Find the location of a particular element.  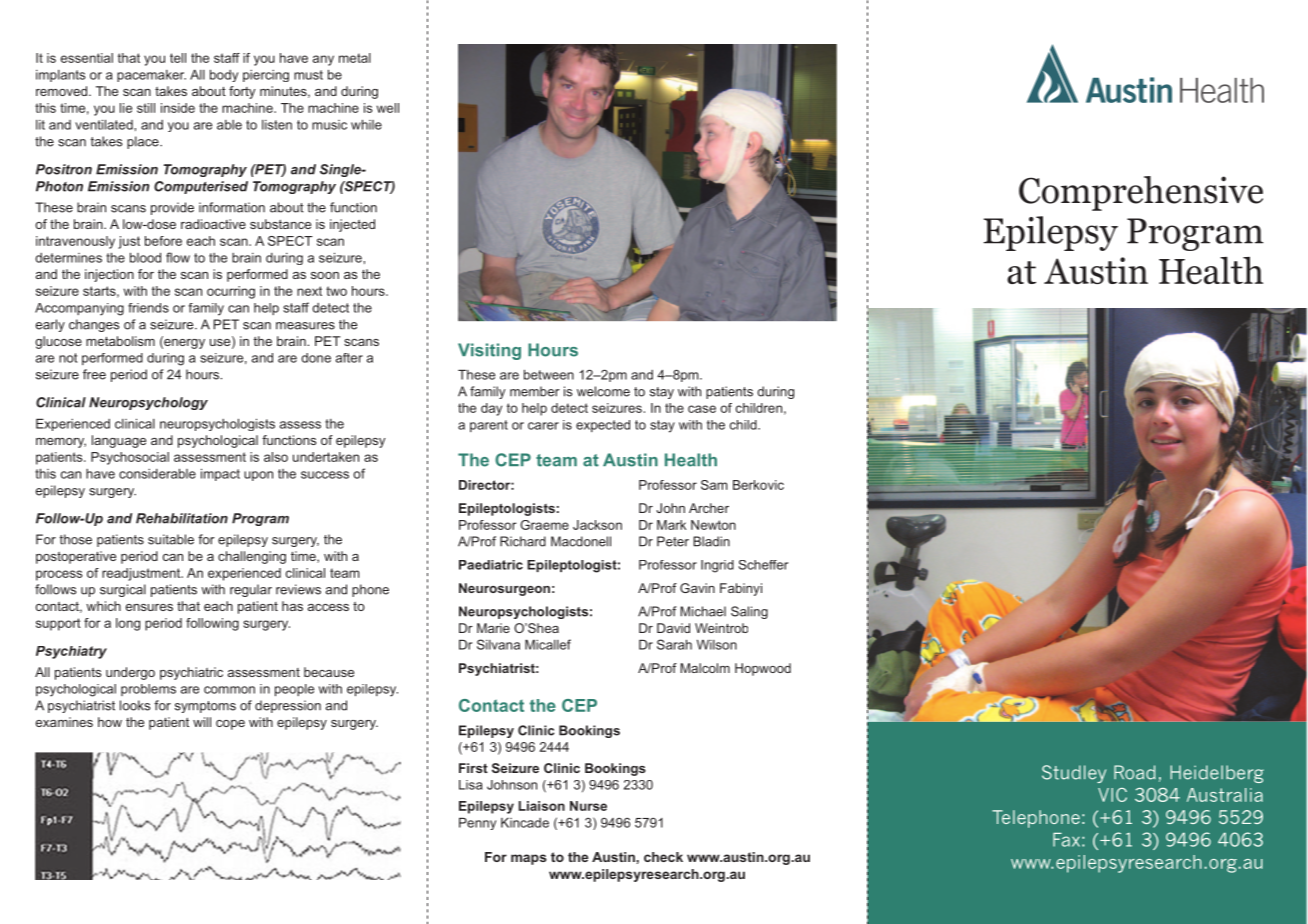

Comprehensive is located at coordinates (1141, 193).
